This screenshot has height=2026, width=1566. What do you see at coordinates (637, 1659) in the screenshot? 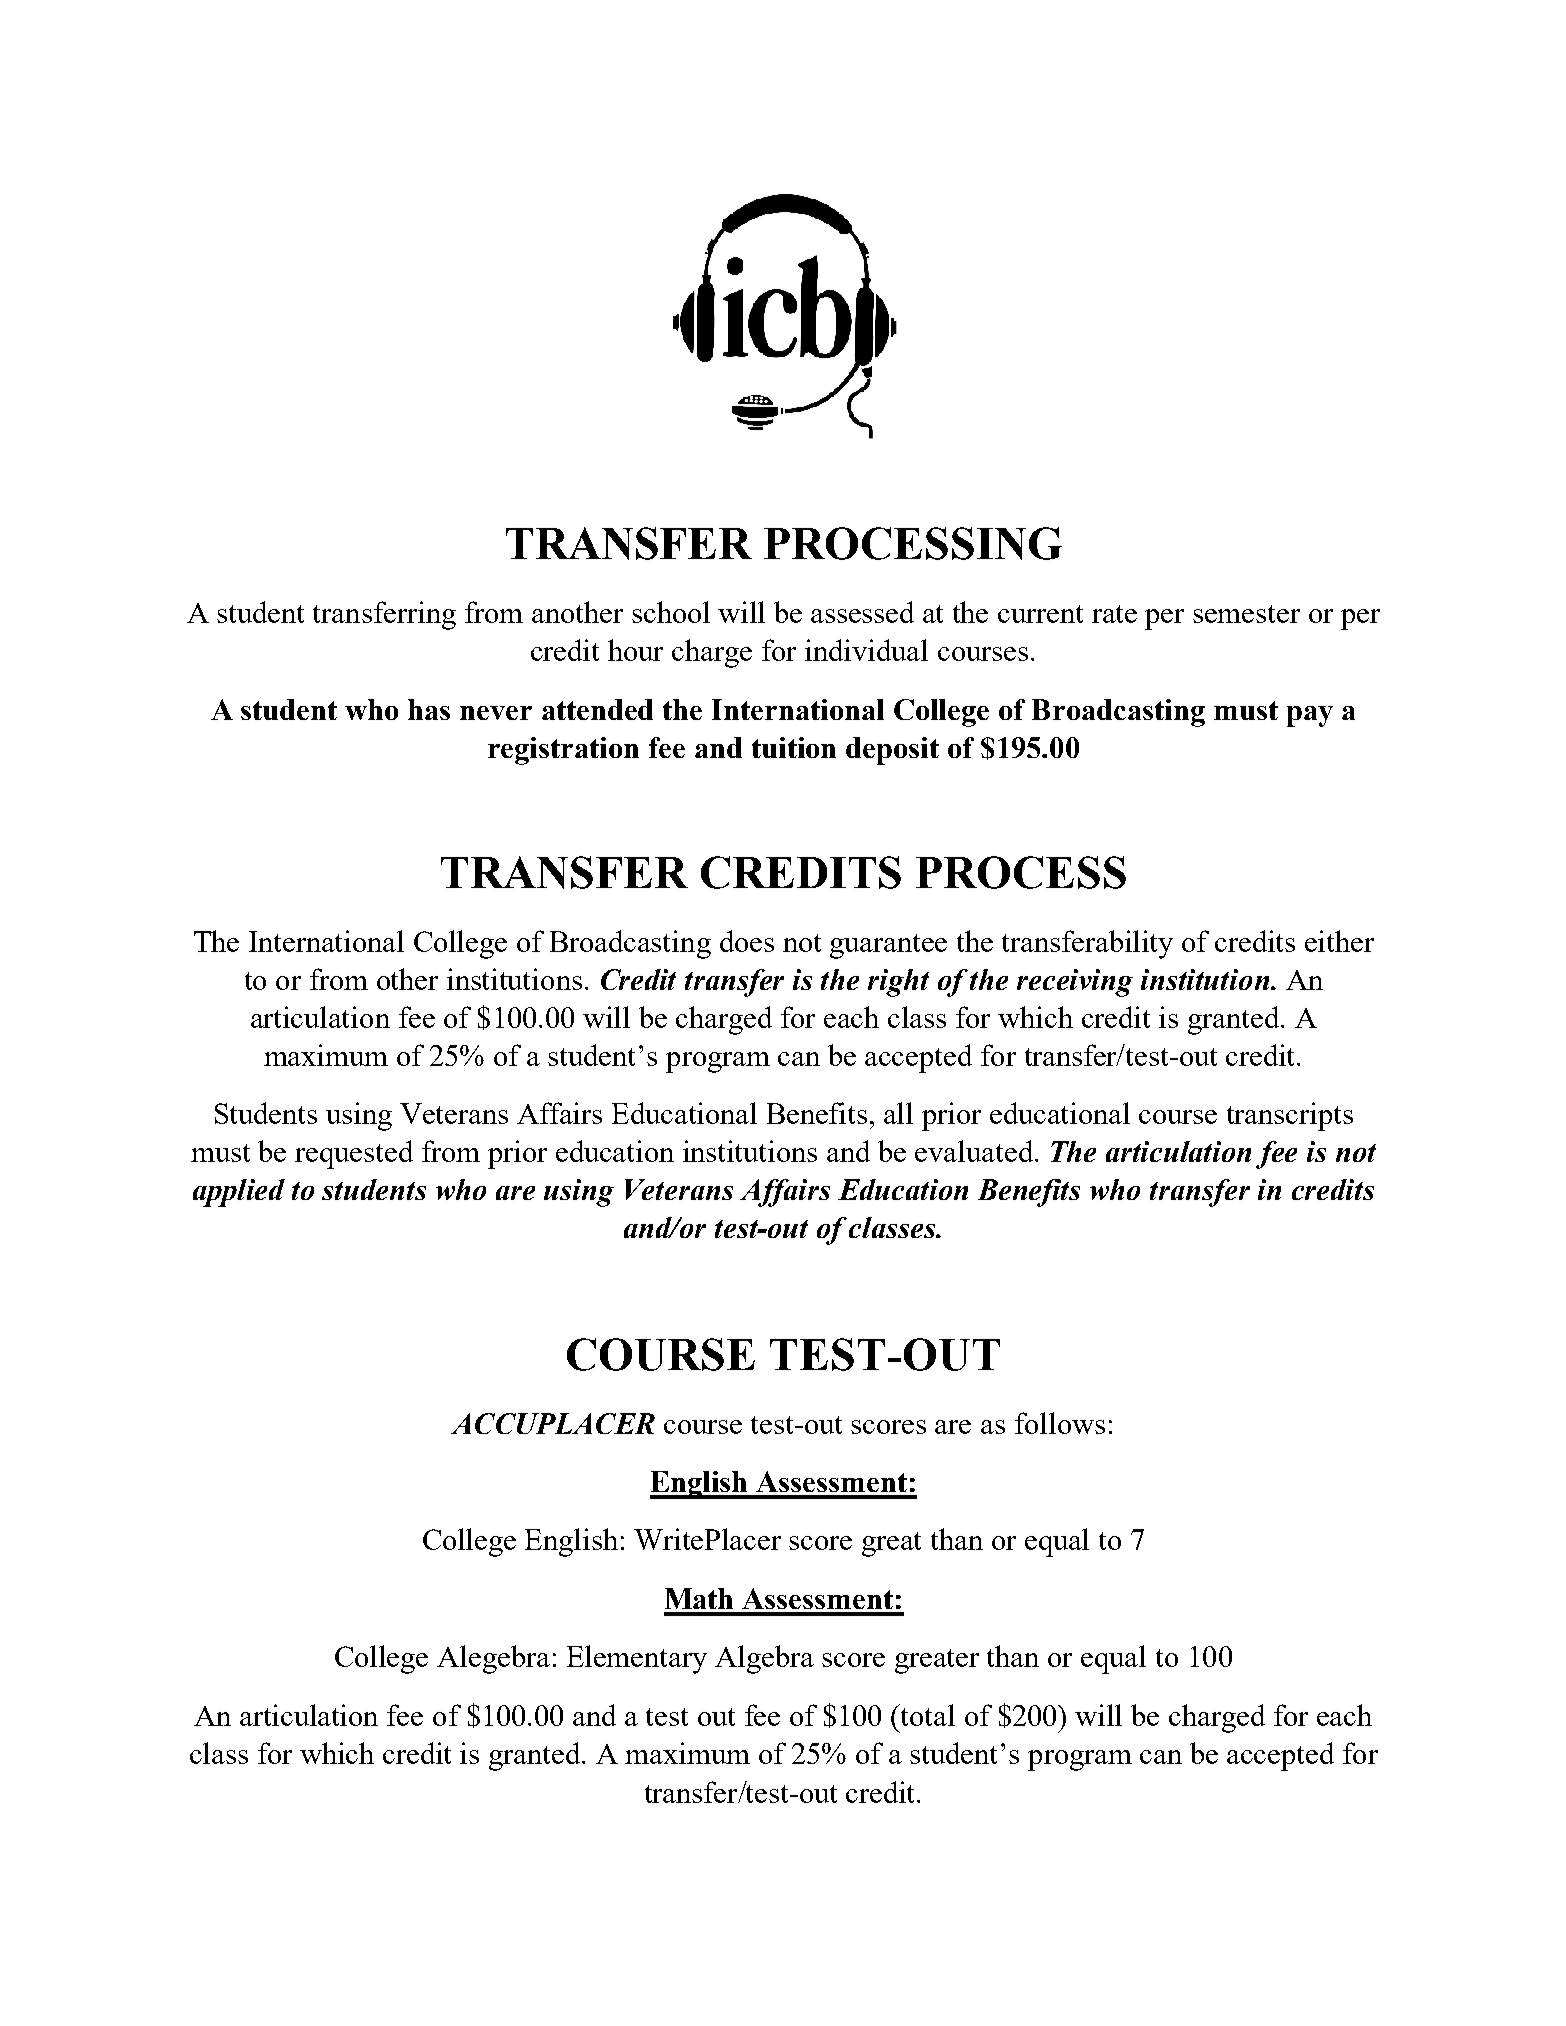
I see `Elementary` at bounding box center [637, 1659].
